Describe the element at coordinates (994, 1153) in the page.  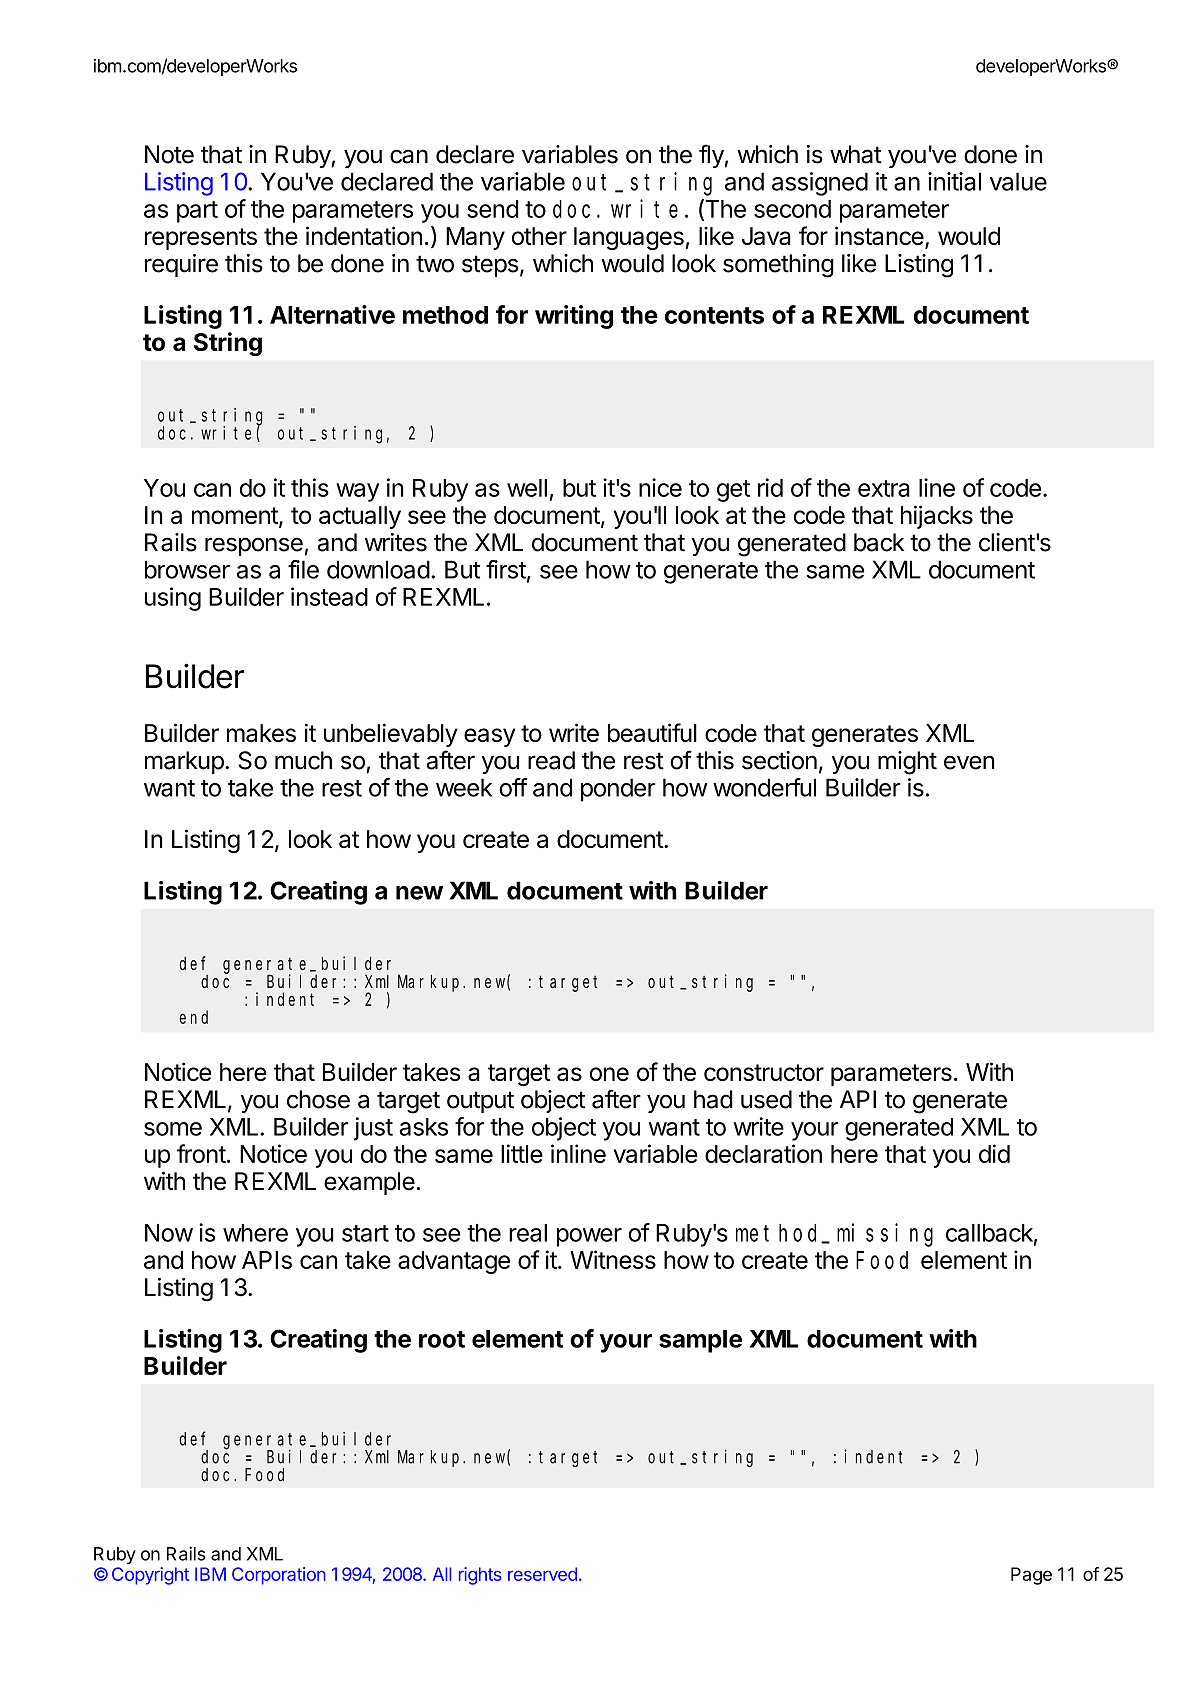
I see `did` at that location.
